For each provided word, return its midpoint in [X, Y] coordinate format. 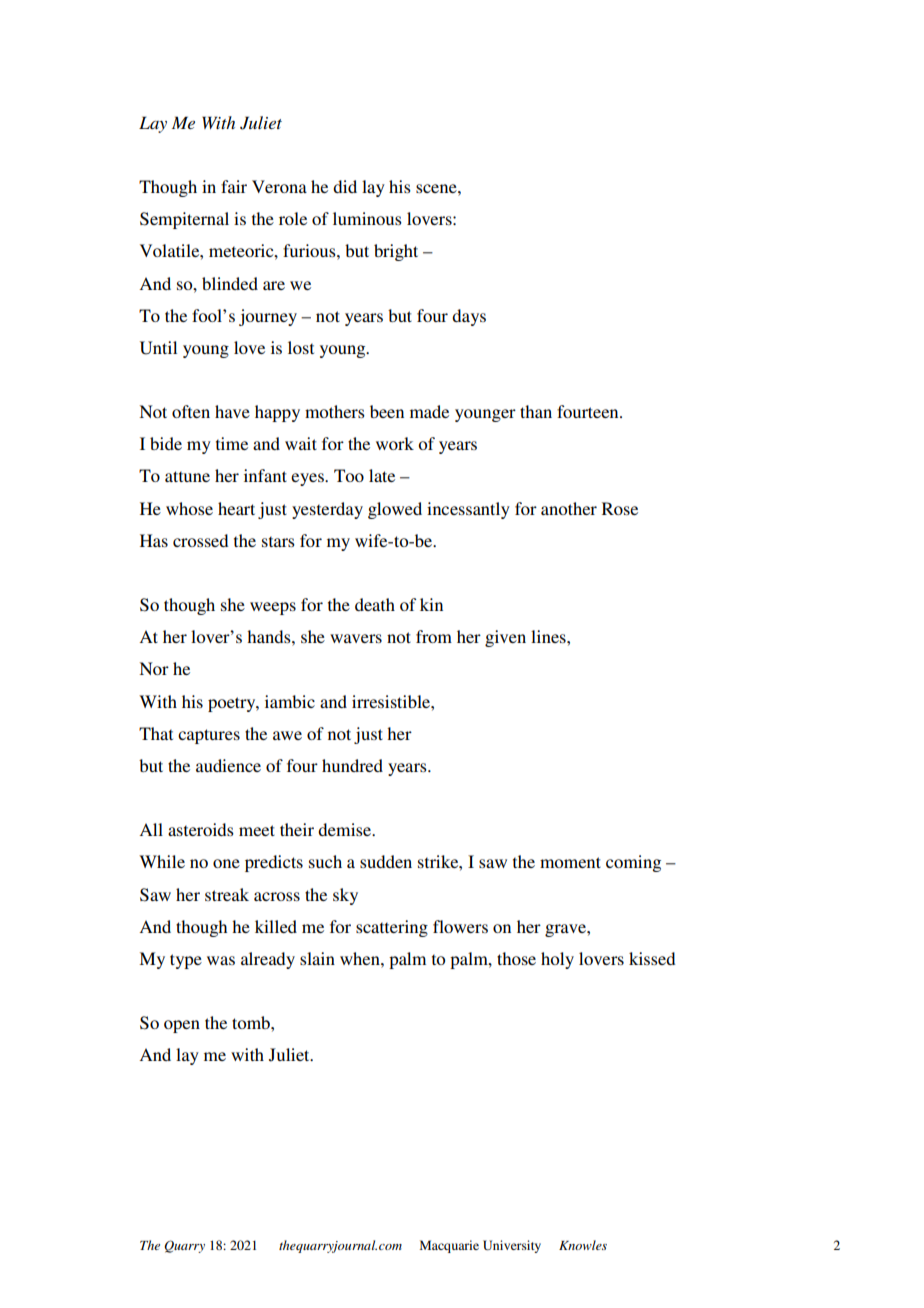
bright [396, 252]
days [469, 317]
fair [234, 186]
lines [549, 636]
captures [209, 736]
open [182, 1026]
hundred [352, 765]
